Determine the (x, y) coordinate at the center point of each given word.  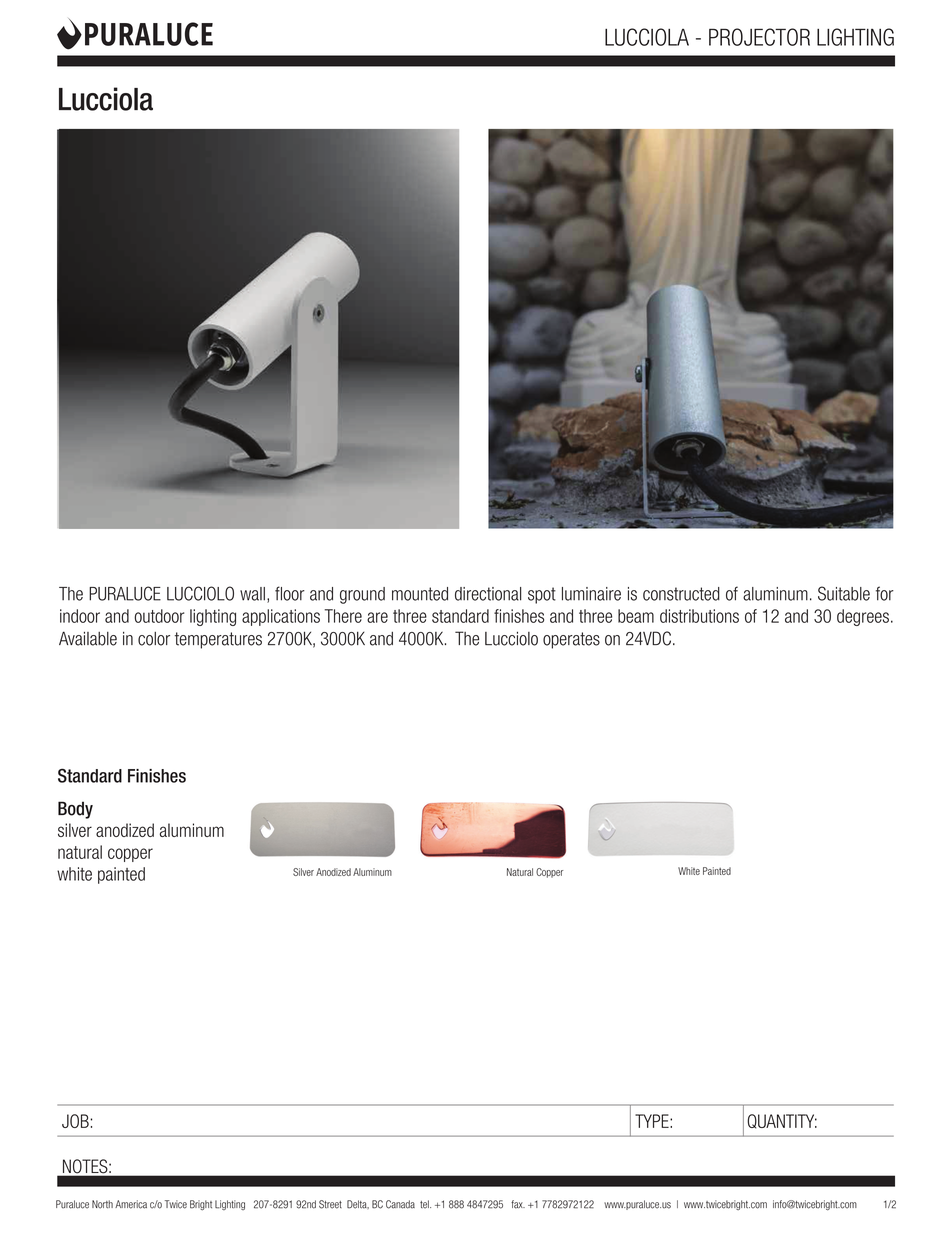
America (131, 1204)
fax (518, 1204)
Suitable (844, 593)
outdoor (159, 616)
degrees (863, 617)
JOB (76, 1121)
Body (75, 810)
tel (425, 1204)
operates (571, 640)
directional (488, 594)
